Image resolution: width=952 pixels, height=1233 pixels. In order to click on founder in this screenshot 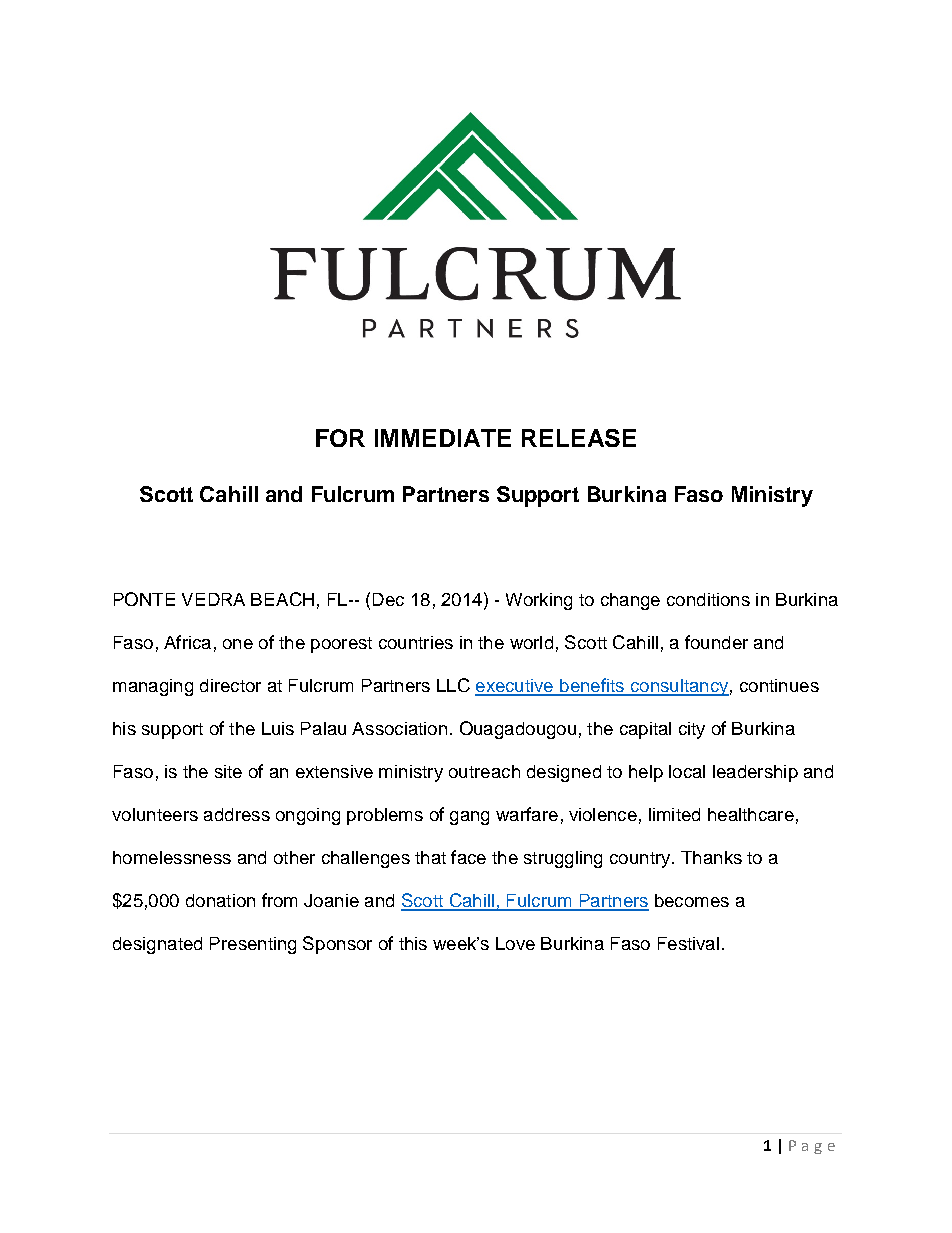, I will do `click(716, 642)`.
